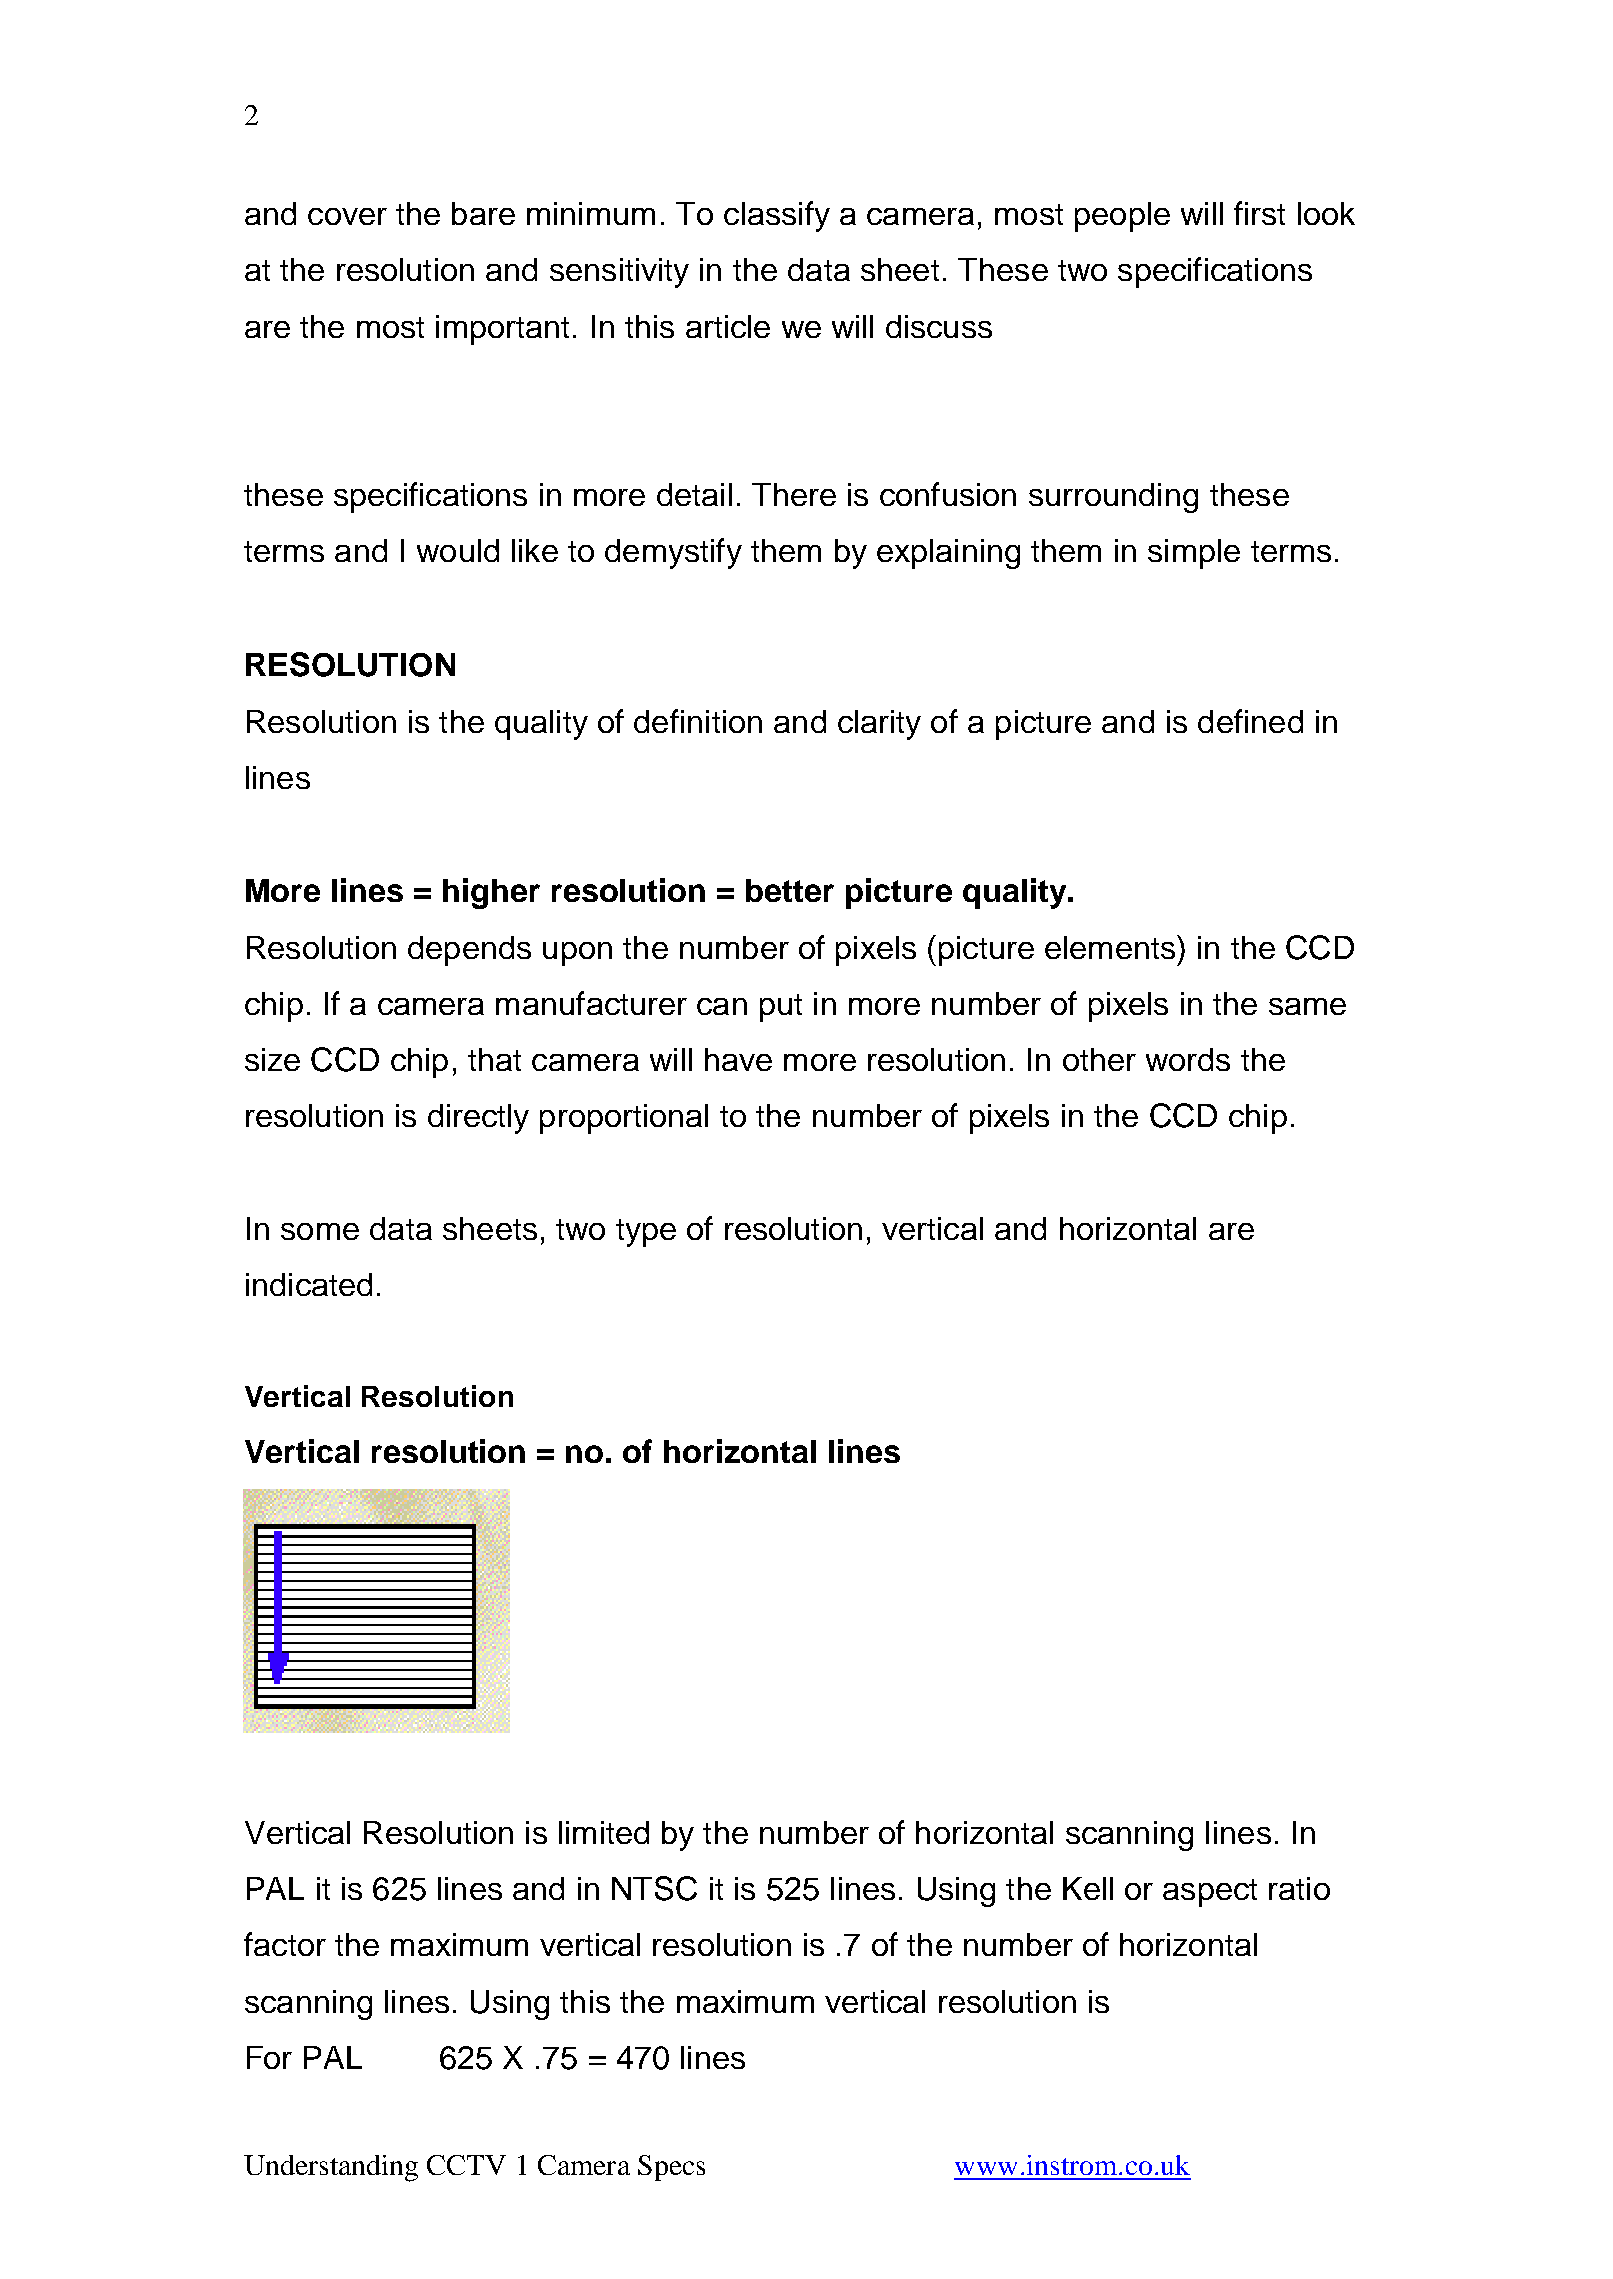 The image size is (1613, 2279). Describe the element at coordinates (309, 1284) in the document. I see `indicated` at that location.
